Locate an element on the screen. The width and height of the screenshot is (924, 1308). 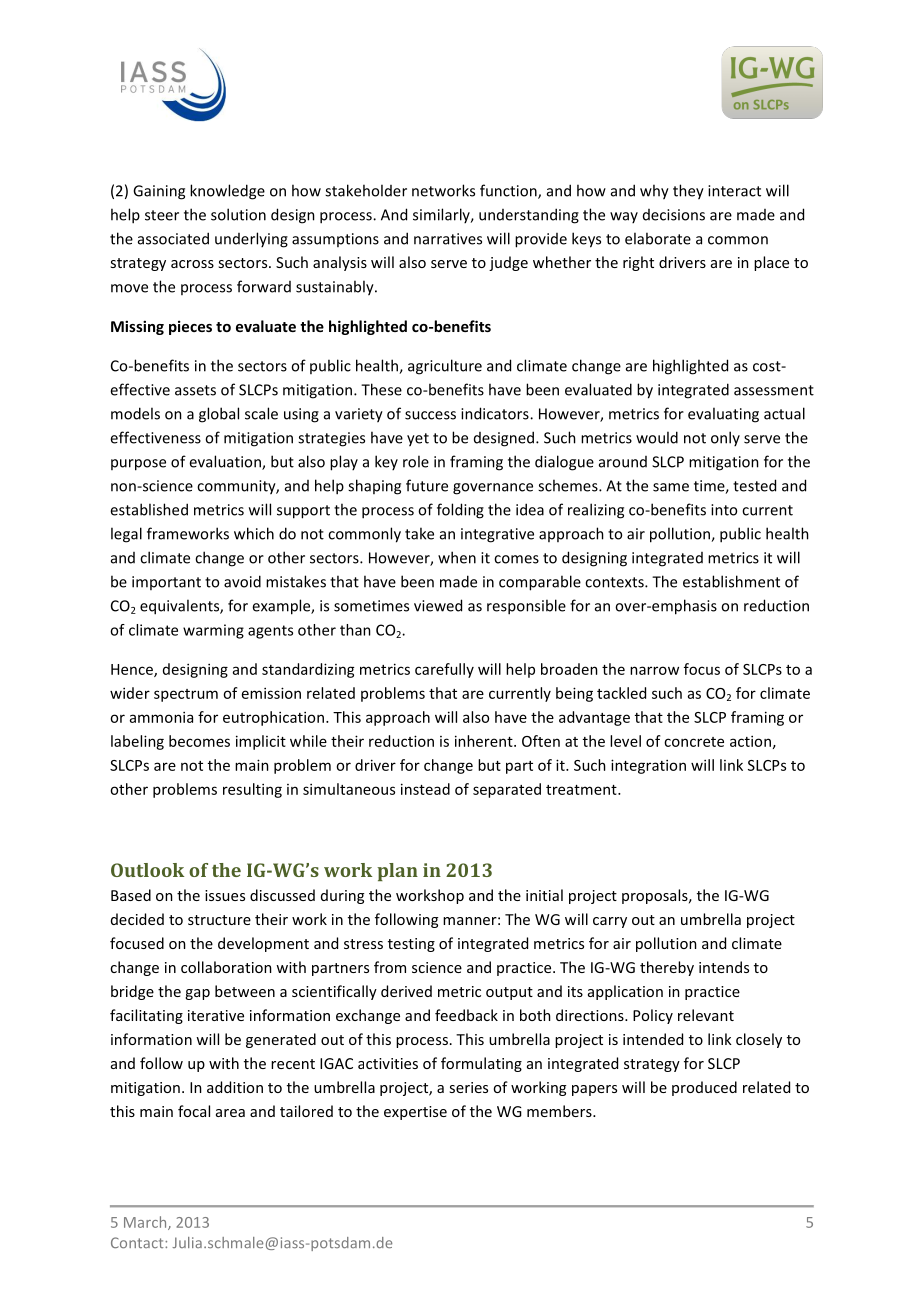
intends is located at coordinates (724, 967).
